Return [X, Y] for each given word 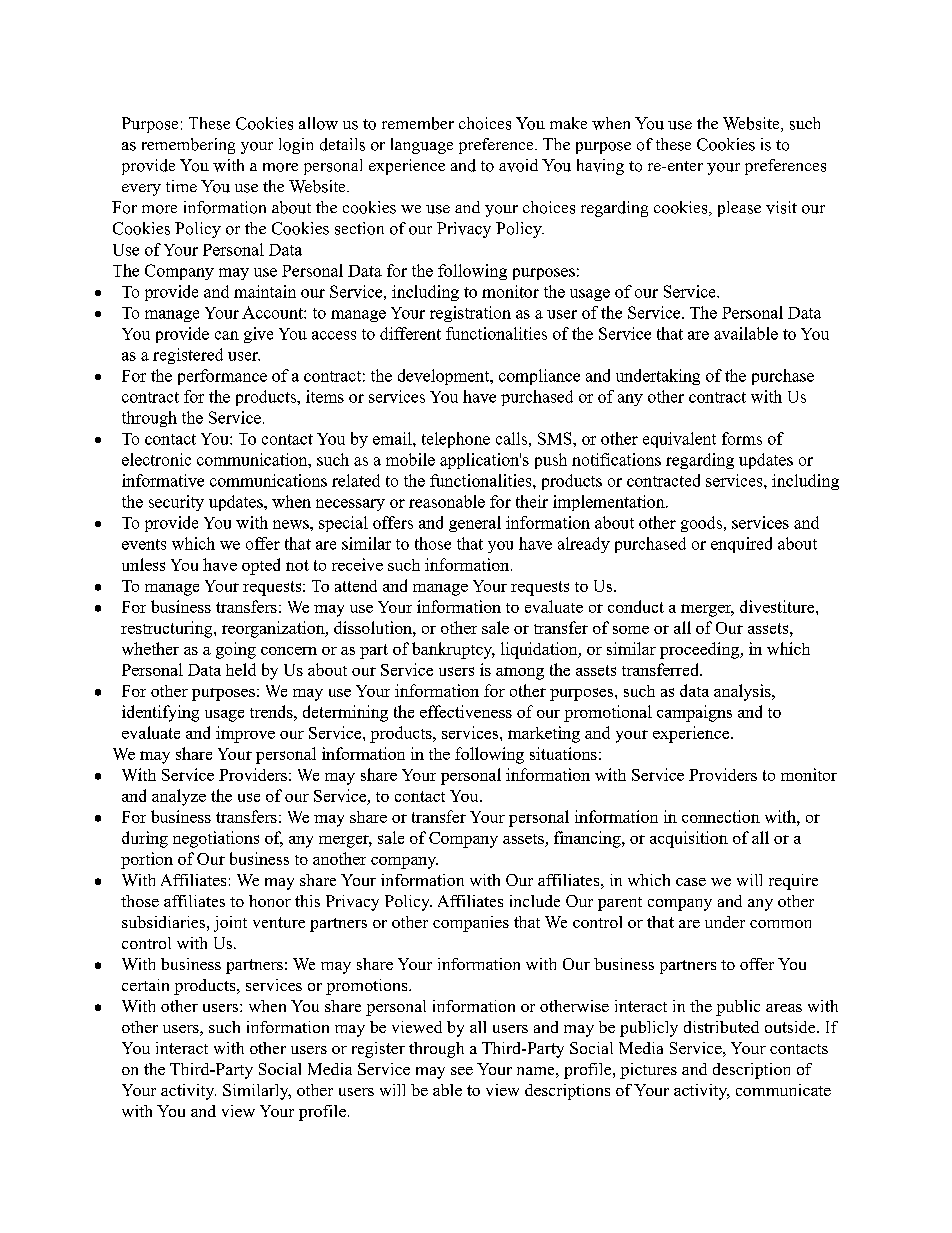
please [739, 209]
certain [145, 985]
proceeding [701, 650]
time [181, 186]
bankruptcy [453, 650]
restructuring [168, 629]
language [422, 146]
